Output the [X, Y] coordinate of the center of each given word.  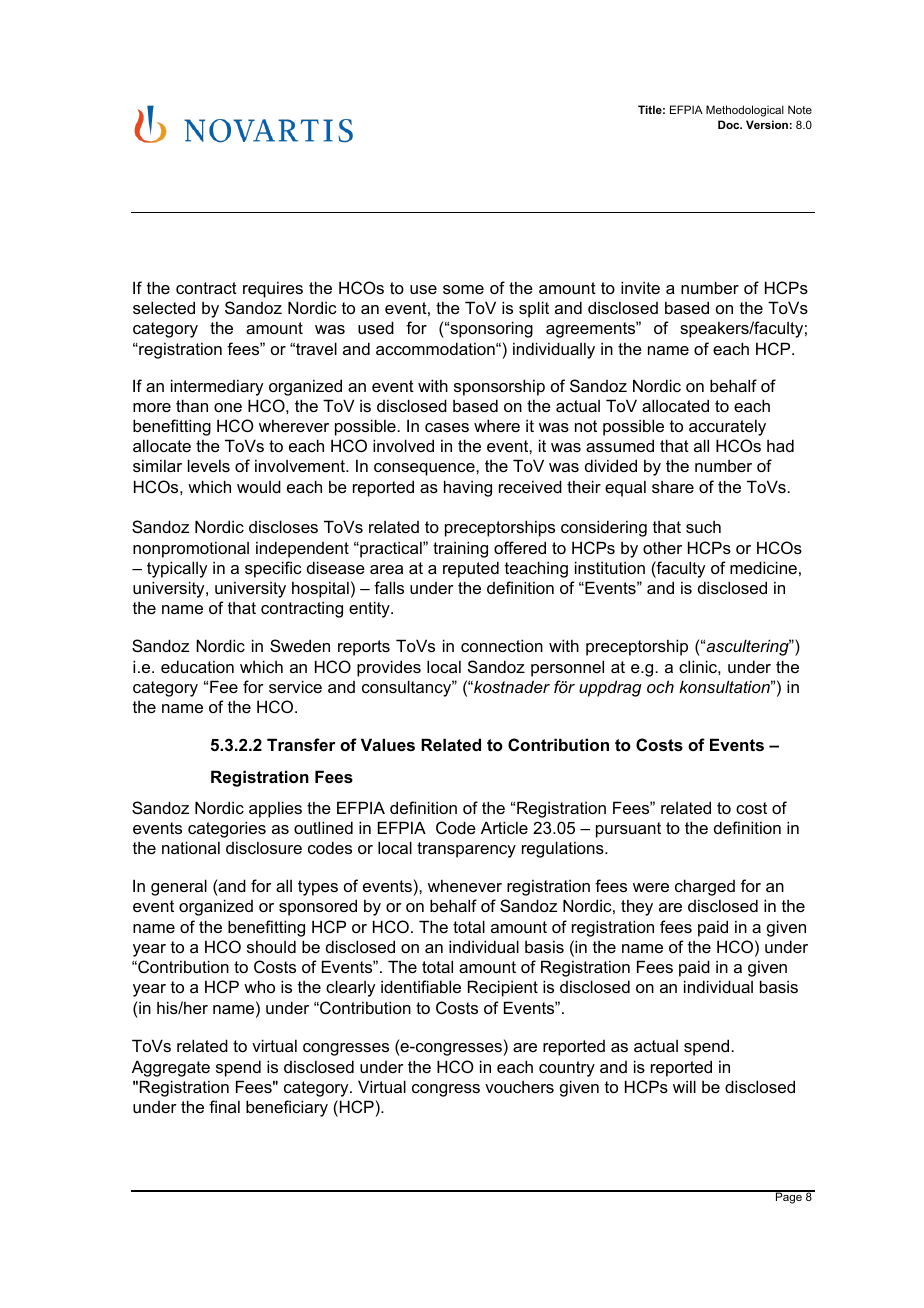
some [463, 289]
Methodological [745, 111]
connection [502, 645]
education [197, 666]
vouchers [519, 1087]
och [660, 686]
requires [273, 289]
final [224, 1106]
